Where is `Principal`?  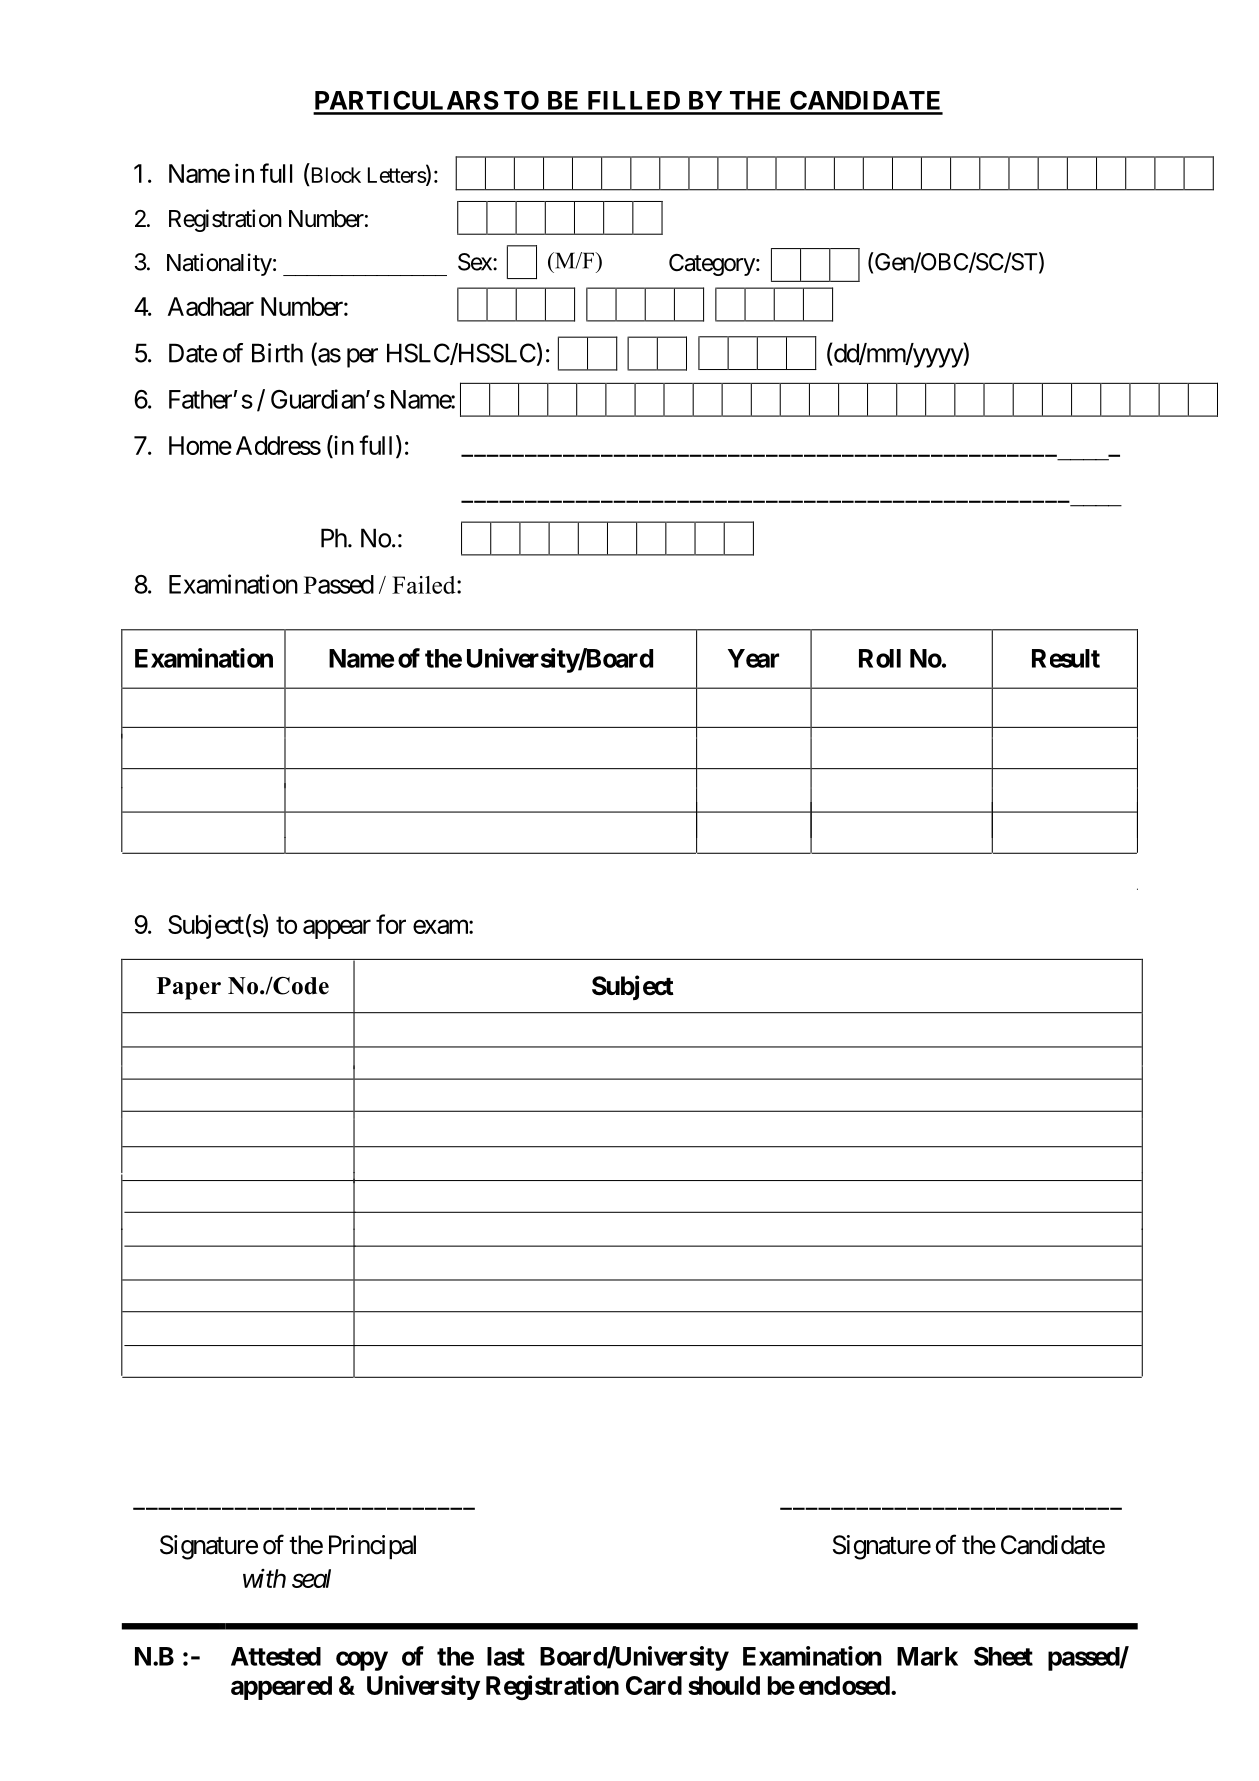 Principal is located at coordinates (372, 1547).
